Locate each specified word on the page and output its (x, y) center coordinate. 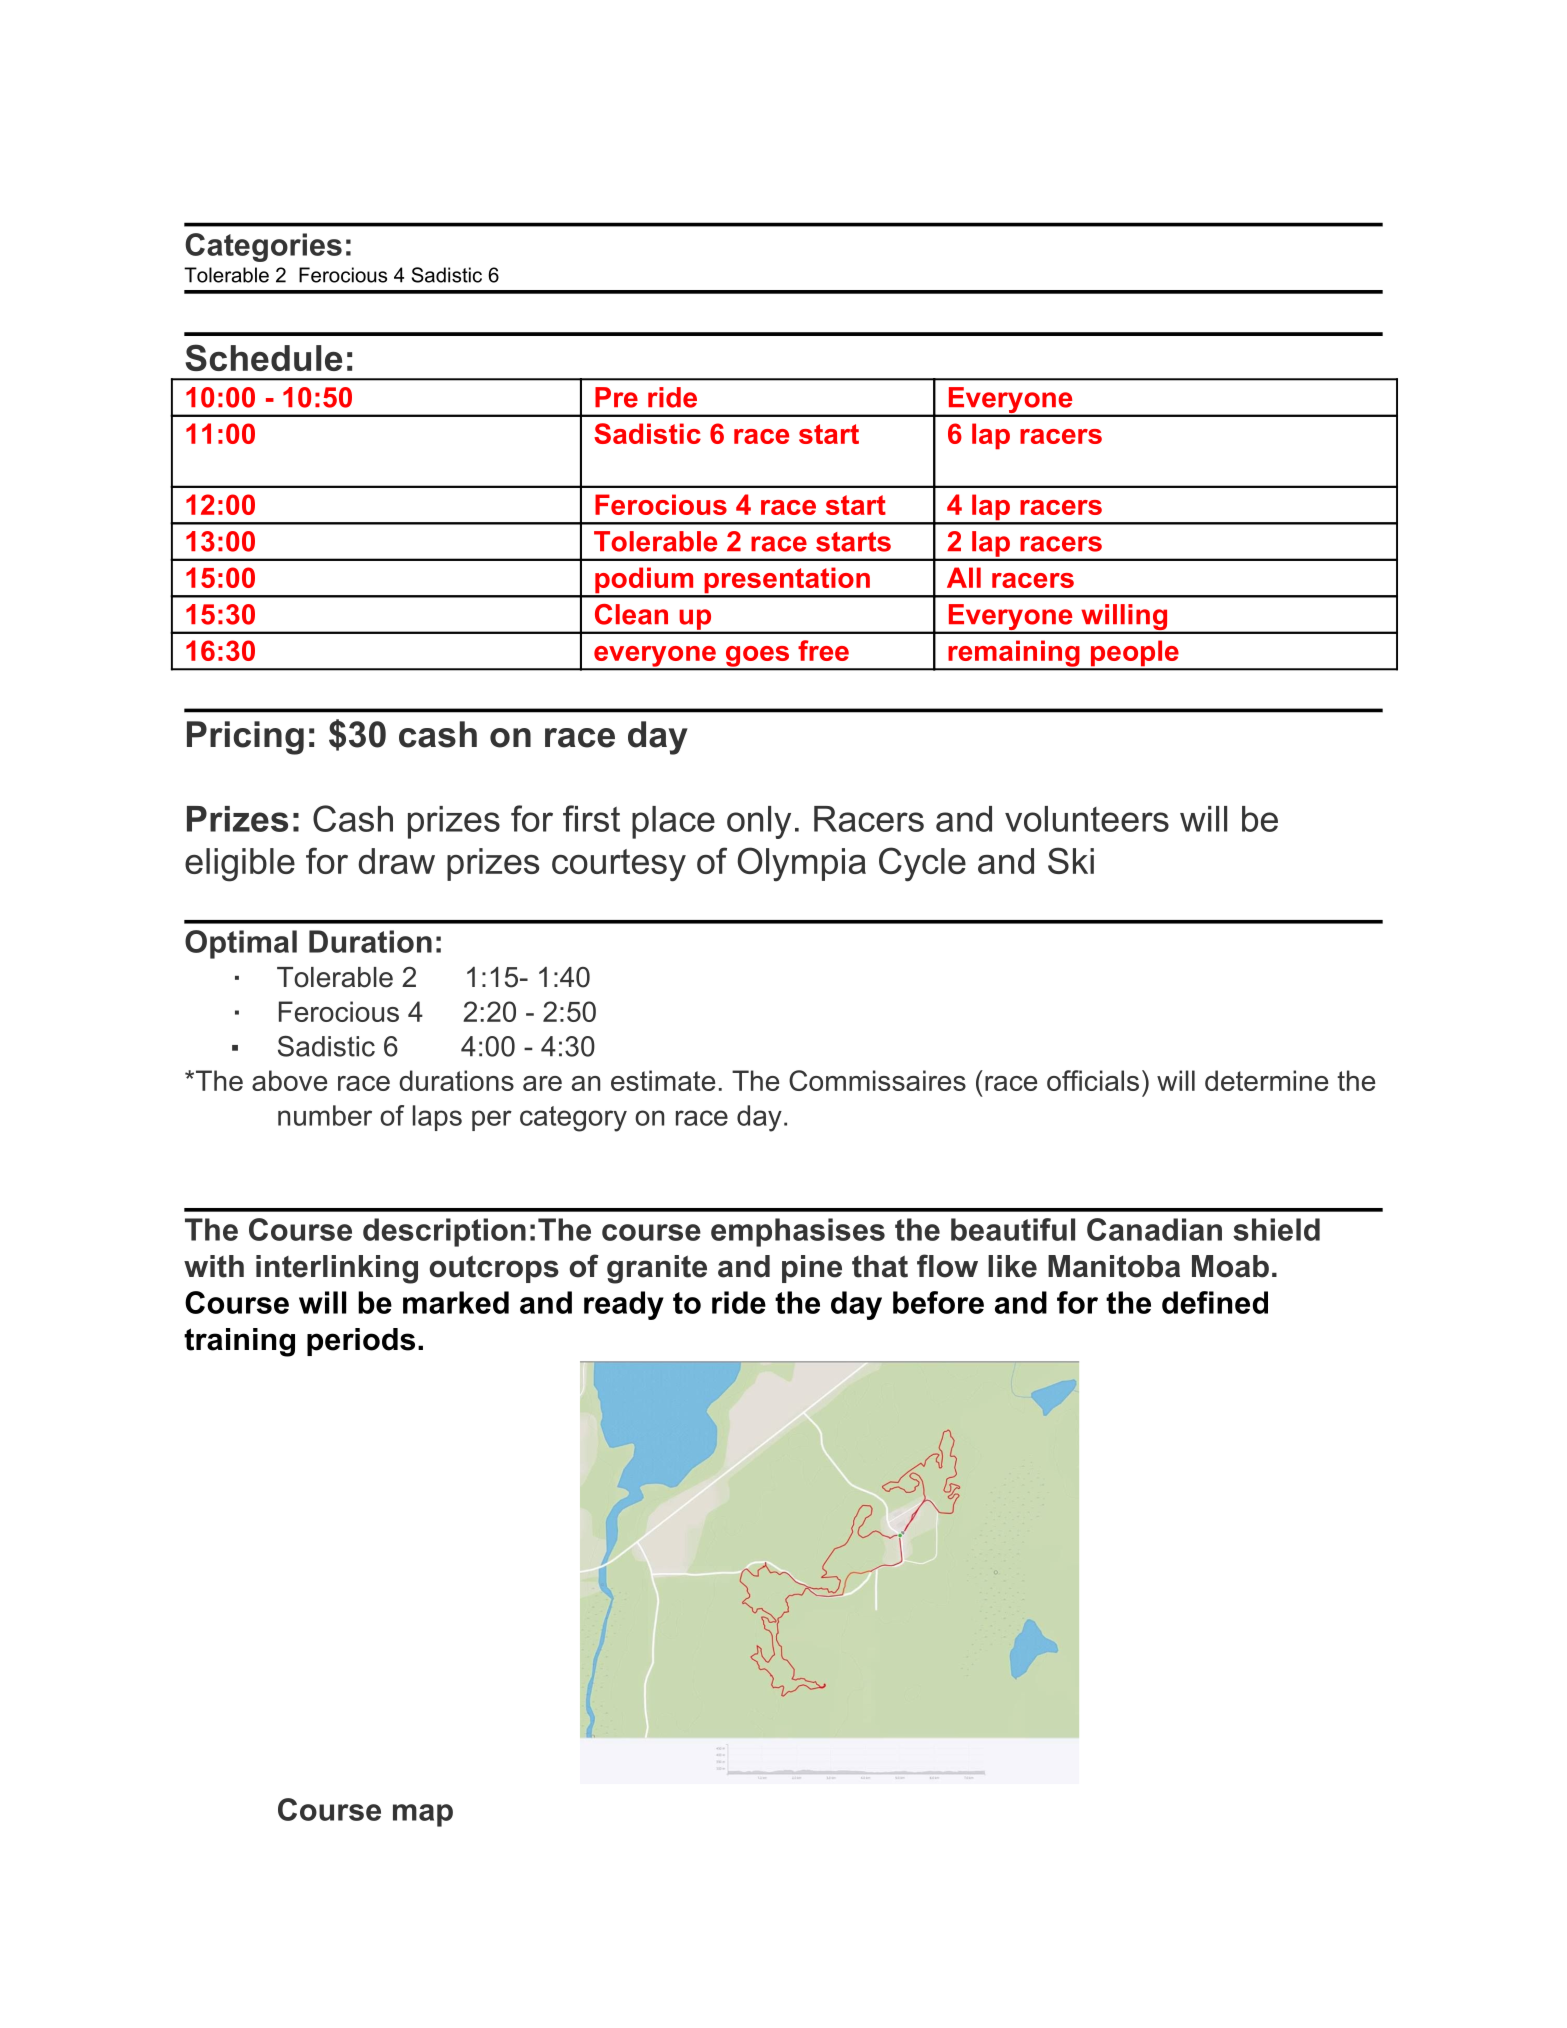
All (964, 577)
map (423, 1815)
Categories (263, 247)
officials (1093, 1080)
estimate (663, 1080)
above (289, 1080)
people (1134, 655)
